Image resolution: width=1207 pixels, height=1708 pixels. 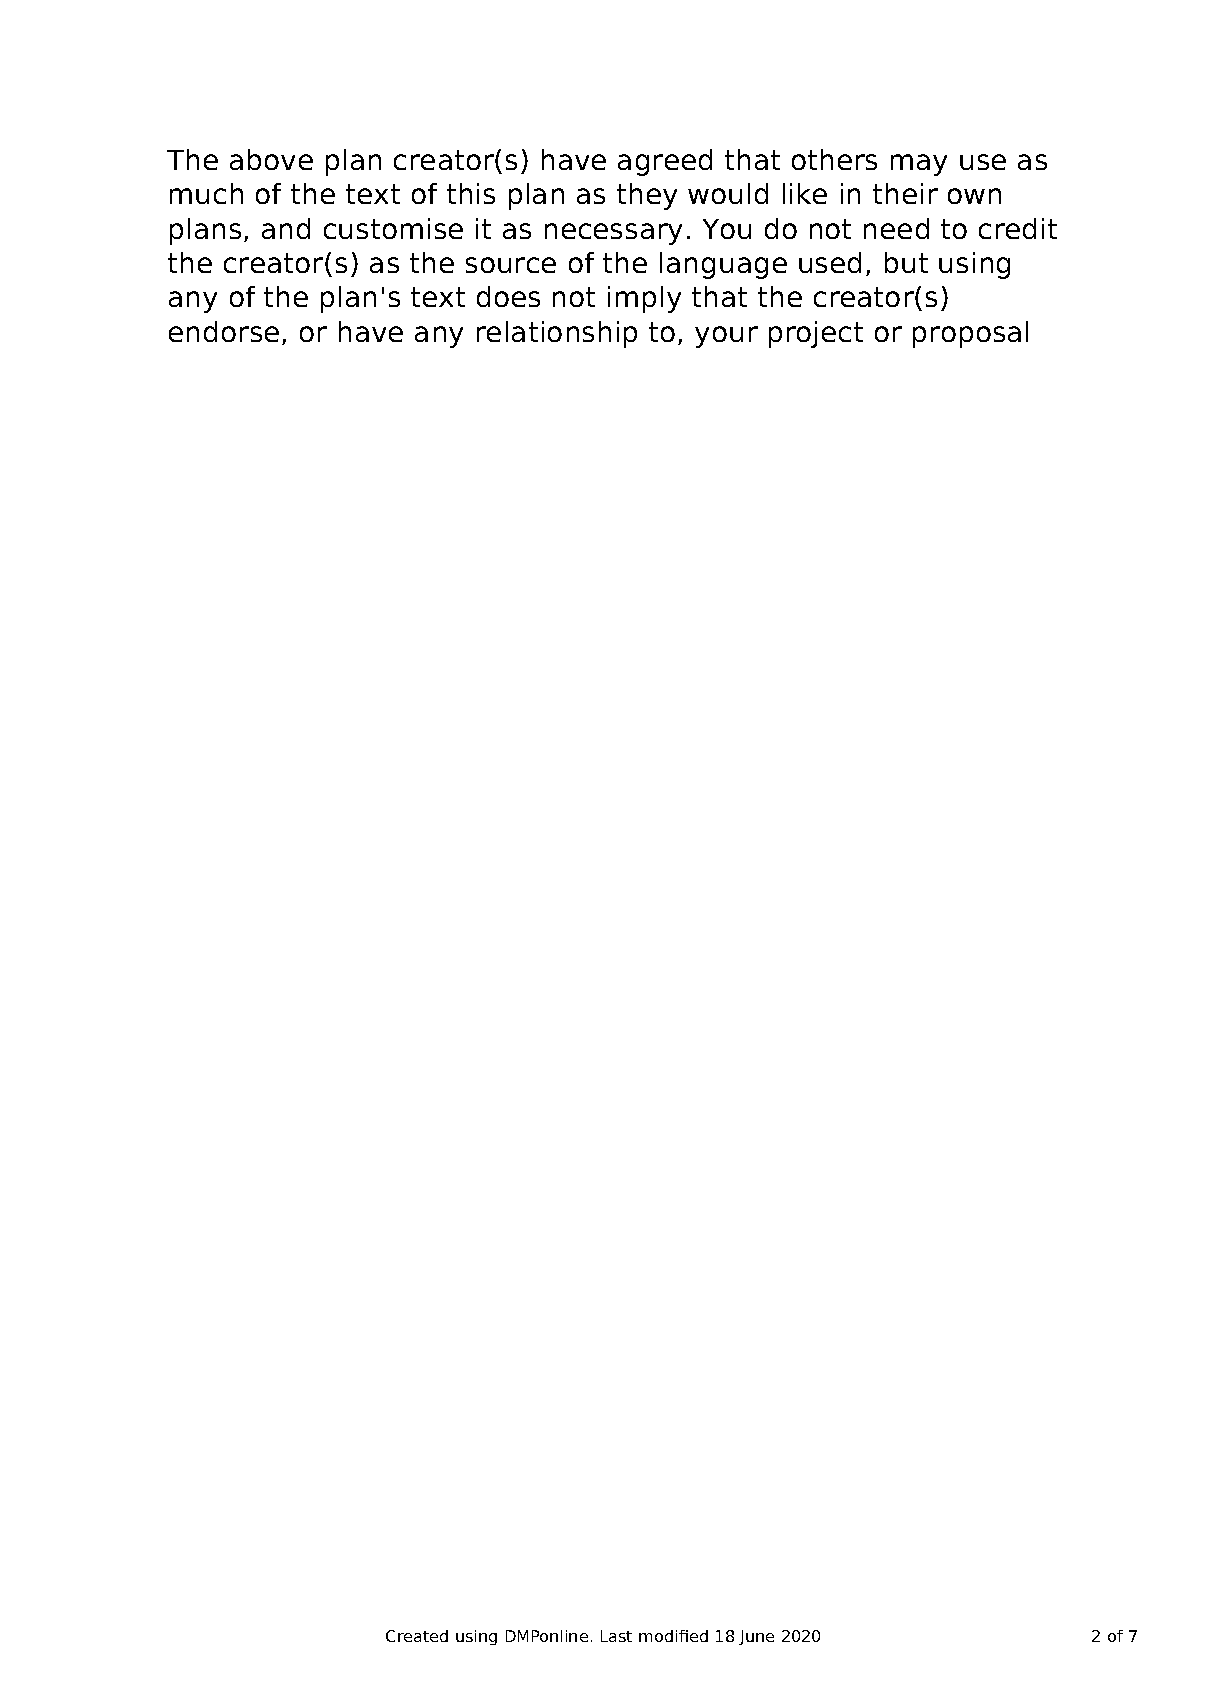 I want to click on and, so click(x=286, y=228).
